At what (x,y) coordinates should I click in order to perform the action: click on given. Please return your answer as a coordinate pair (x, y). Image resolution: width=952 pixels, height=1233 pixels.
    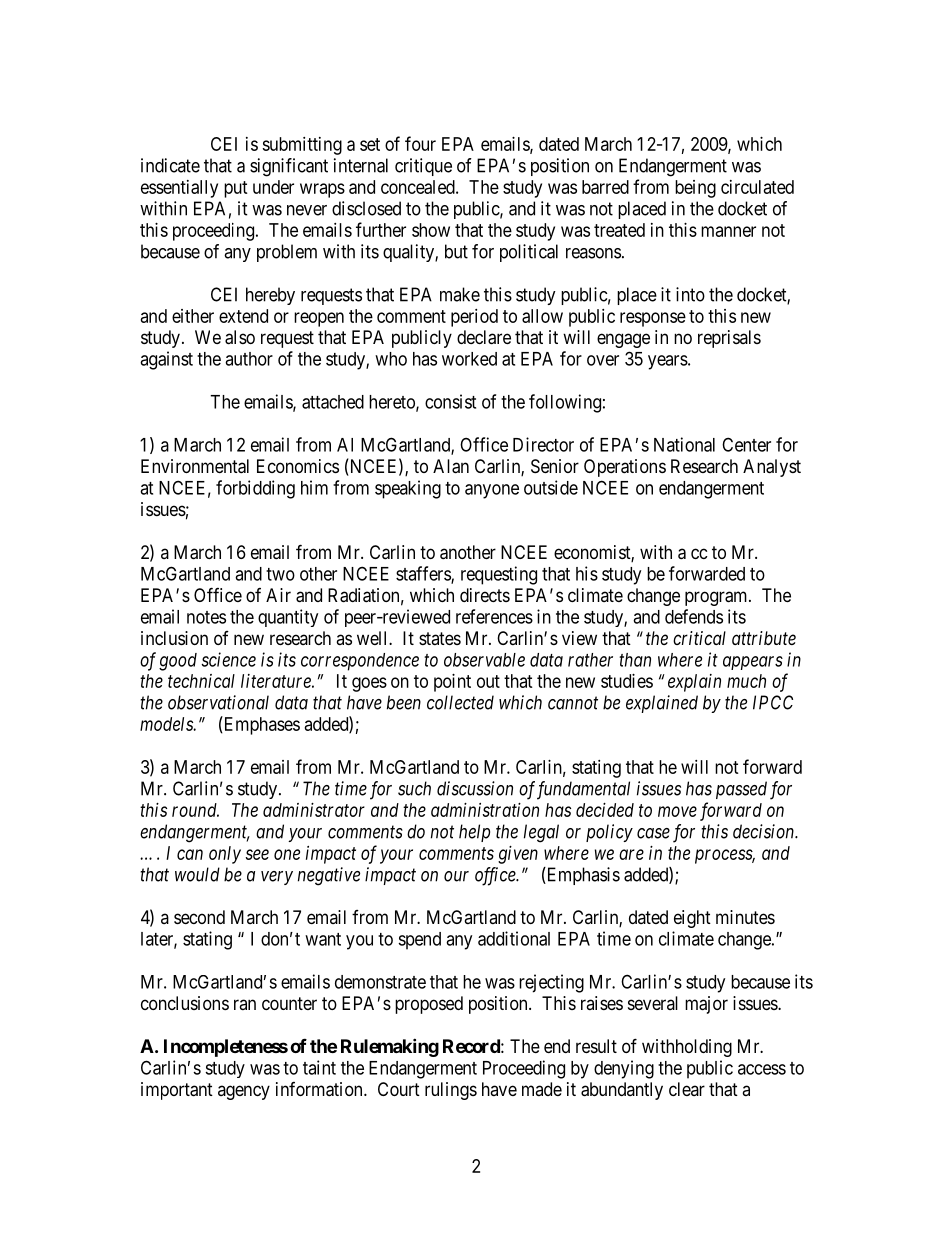
    Looking at the image, I should click on (518, 855).
